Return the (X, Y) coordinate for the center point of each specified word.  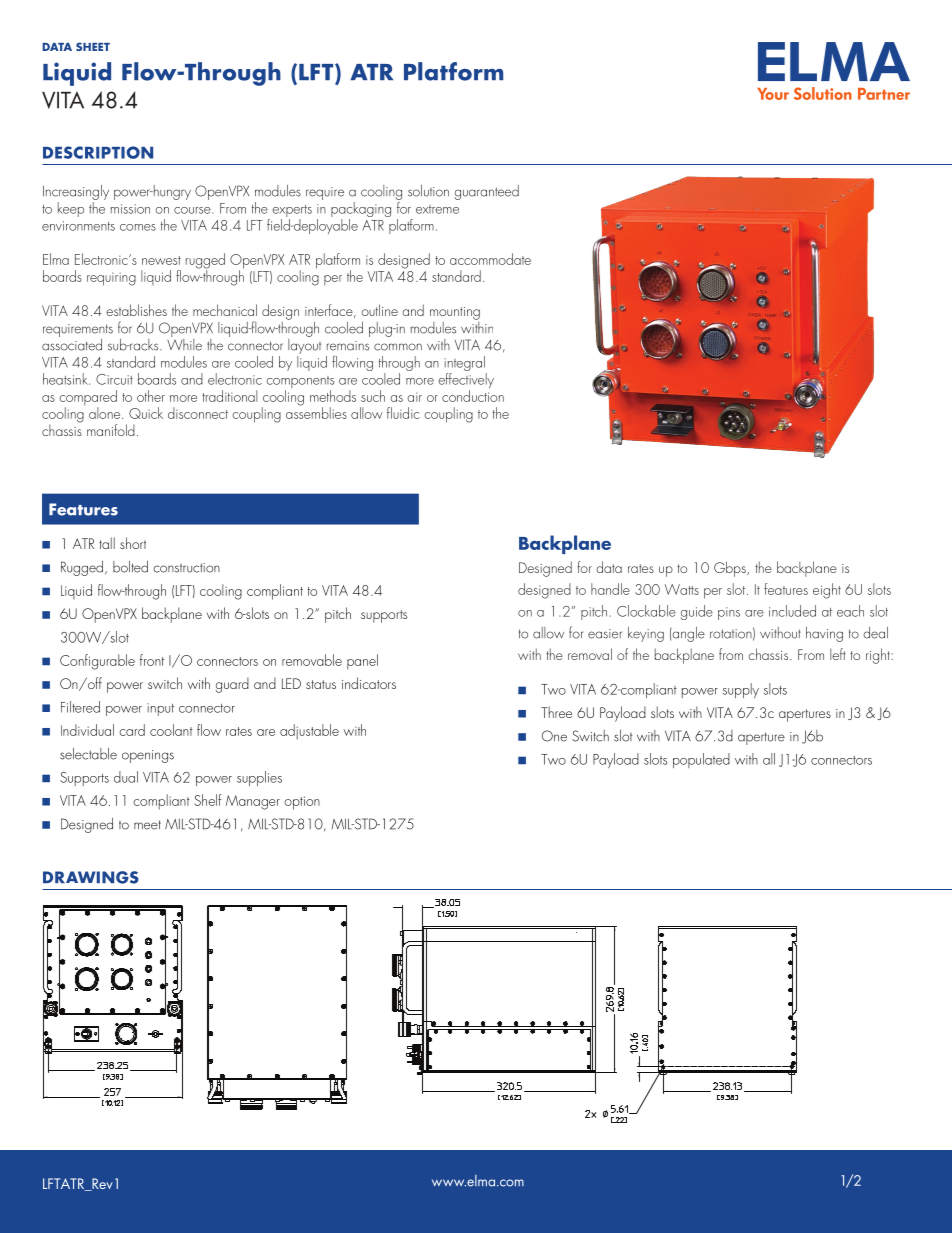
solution (428, 191)
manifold (111, 430)
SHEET (93, 46)
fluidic (403, 413)
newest (161, 260)
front (152, 660)
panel (362, 662)
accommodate (490, 259)
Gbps (731, 569)
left (838, 654)
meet (147, 825)
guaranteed (487, 192)
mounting (455, 313)
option (302, 803)
